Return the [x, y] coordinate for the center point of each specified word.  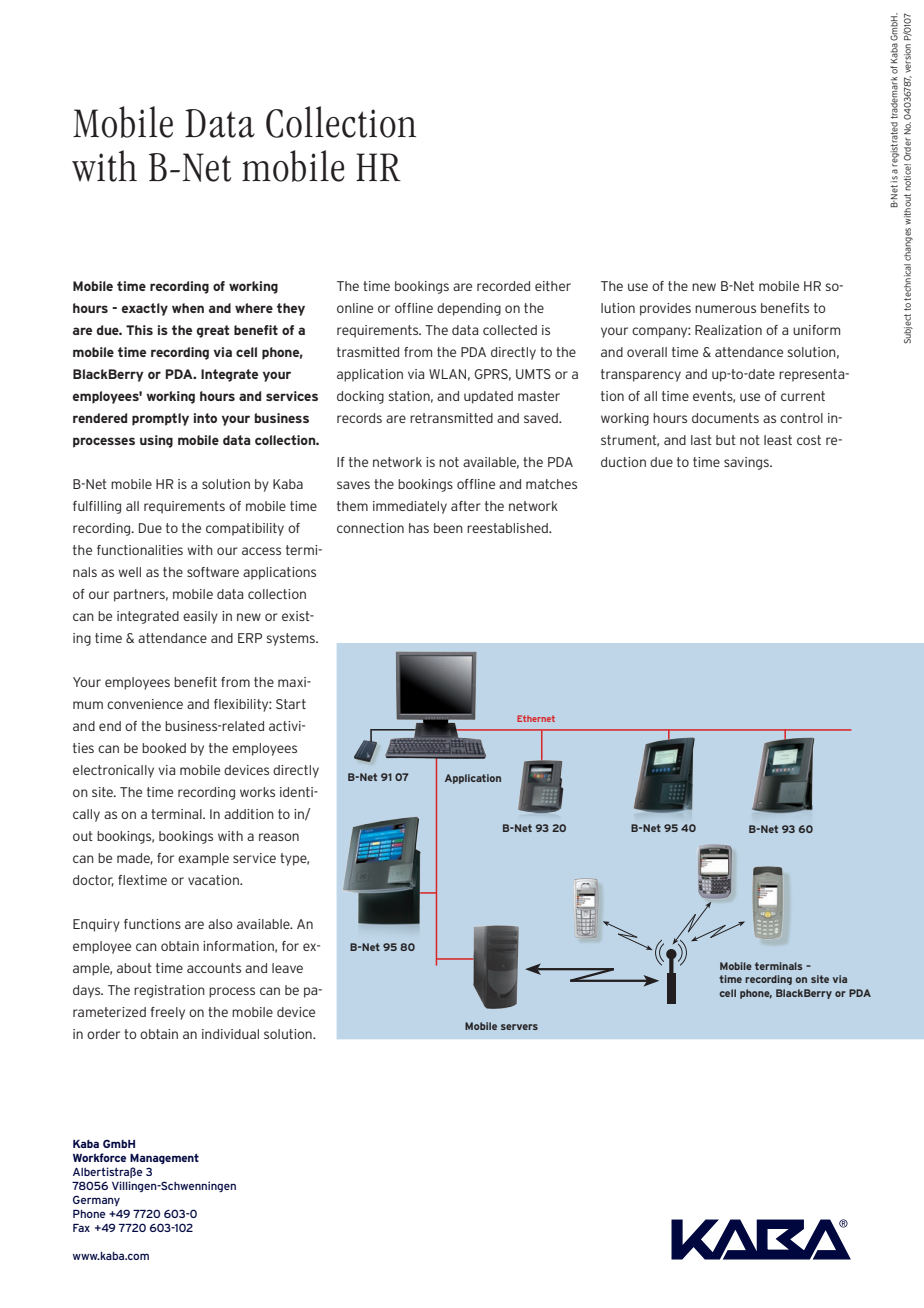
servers [519, 1027]
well [129, 572]
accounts [214, 968]
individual [230, 1034]
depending [469, 309]
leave [287, 968]
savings [747, 463]
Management [164, 1158]
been [448, 528]
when [188, 308]
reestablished [508, 528]
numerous [725, 309]
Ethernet [536, 718]
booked [164, 748]
